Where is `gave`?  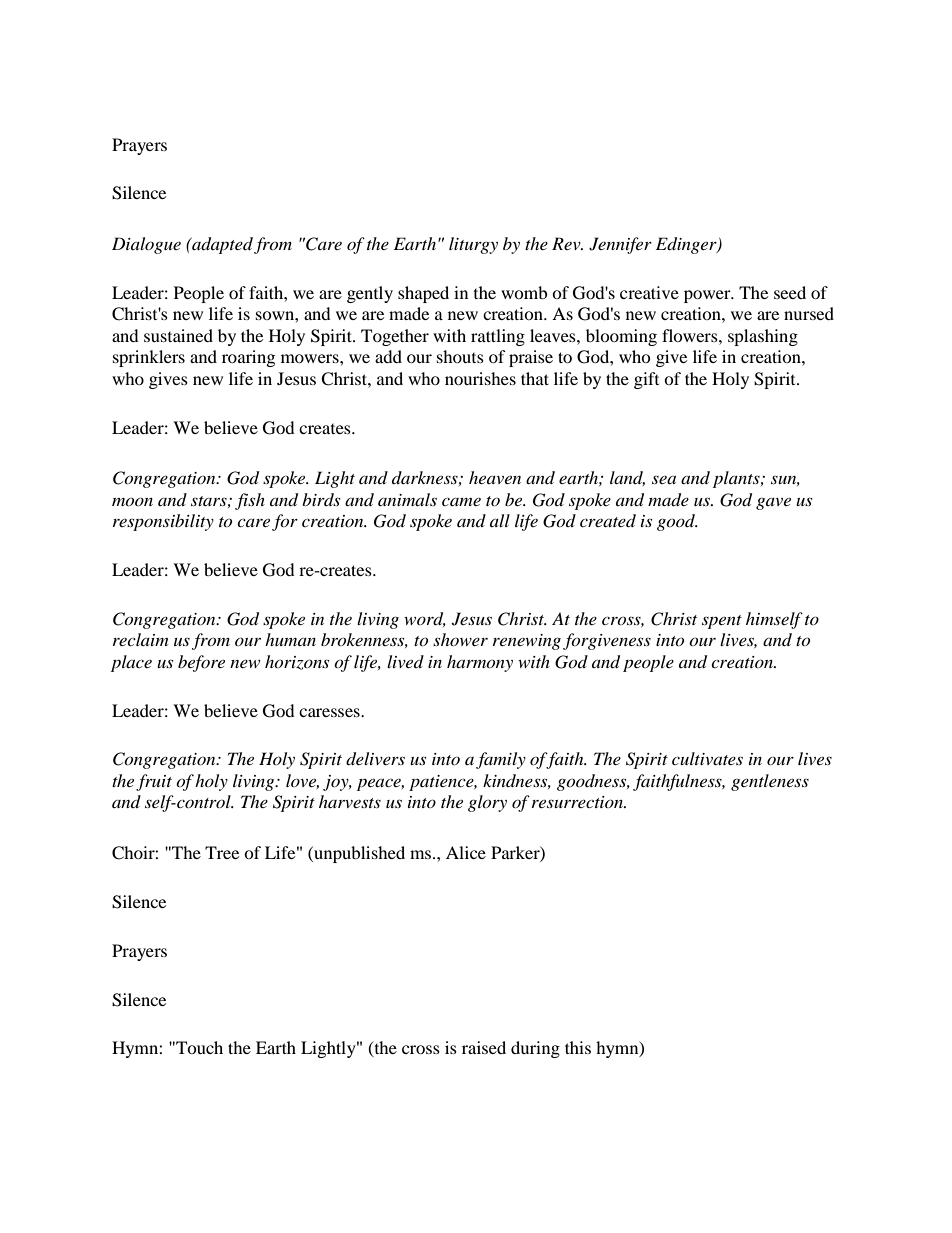 gave is located at coordinates (773, 503).
